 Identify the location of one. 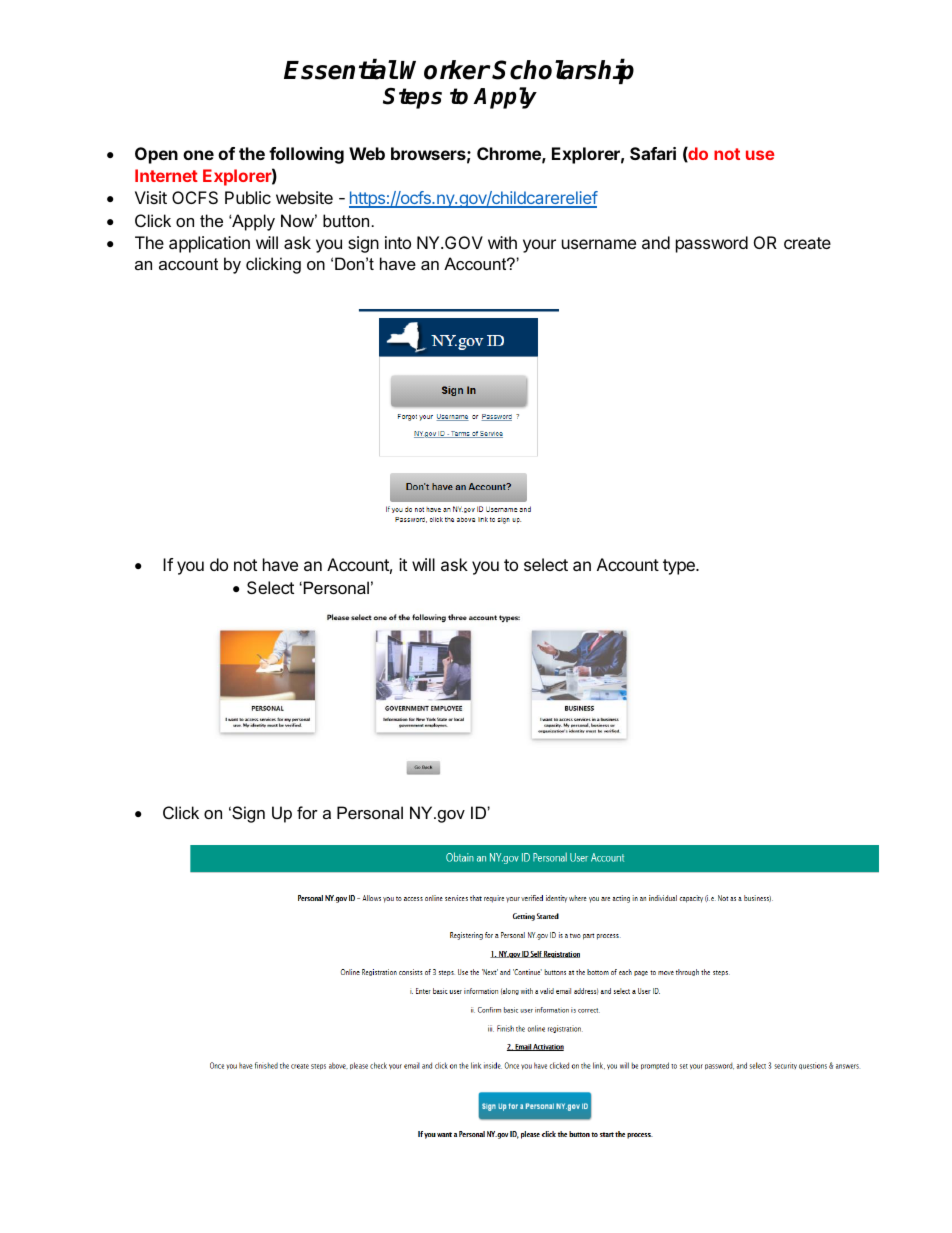
(198, 155).
